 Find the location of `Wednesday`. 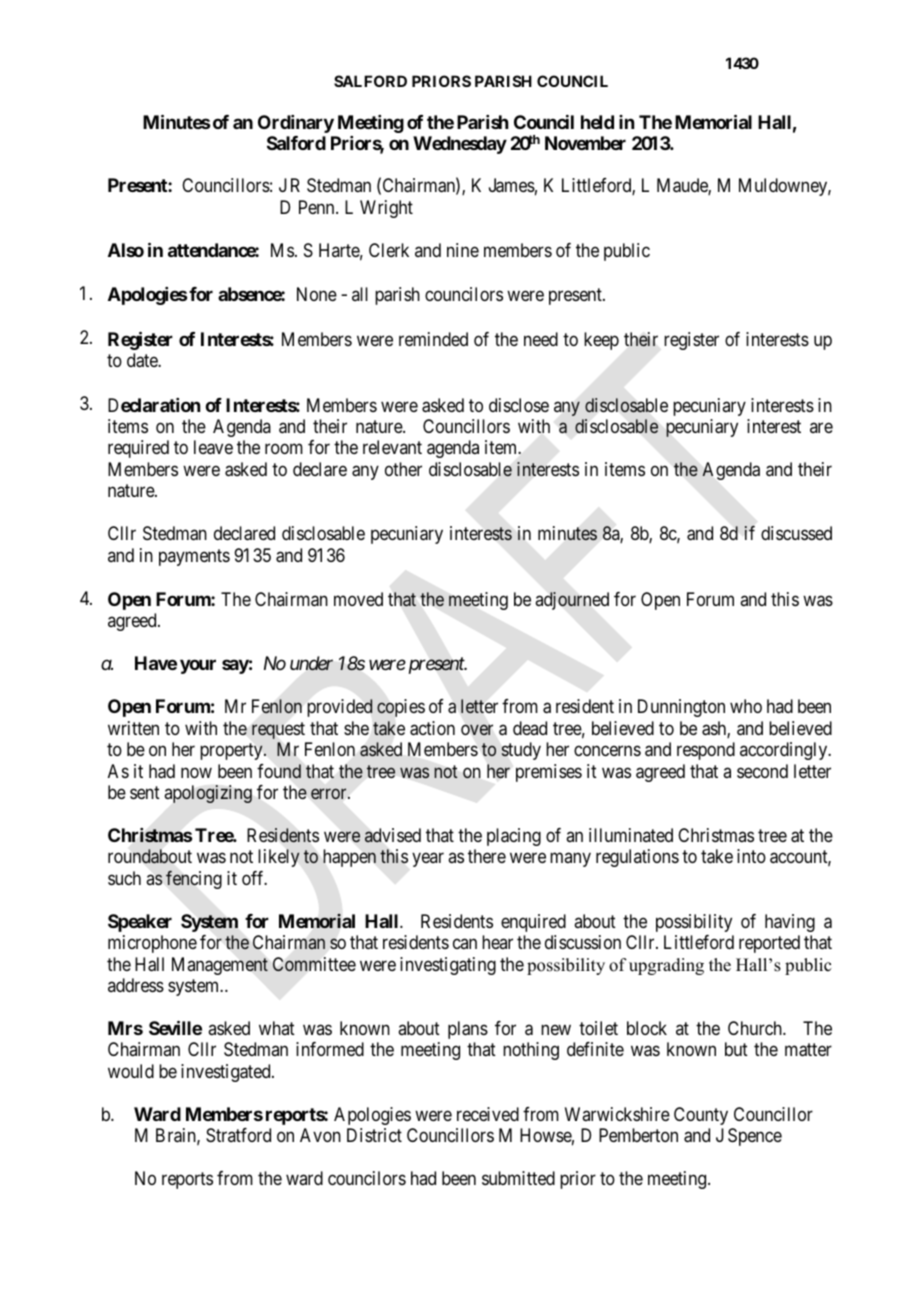

Wednesday is located at coordinates (460, 145).
